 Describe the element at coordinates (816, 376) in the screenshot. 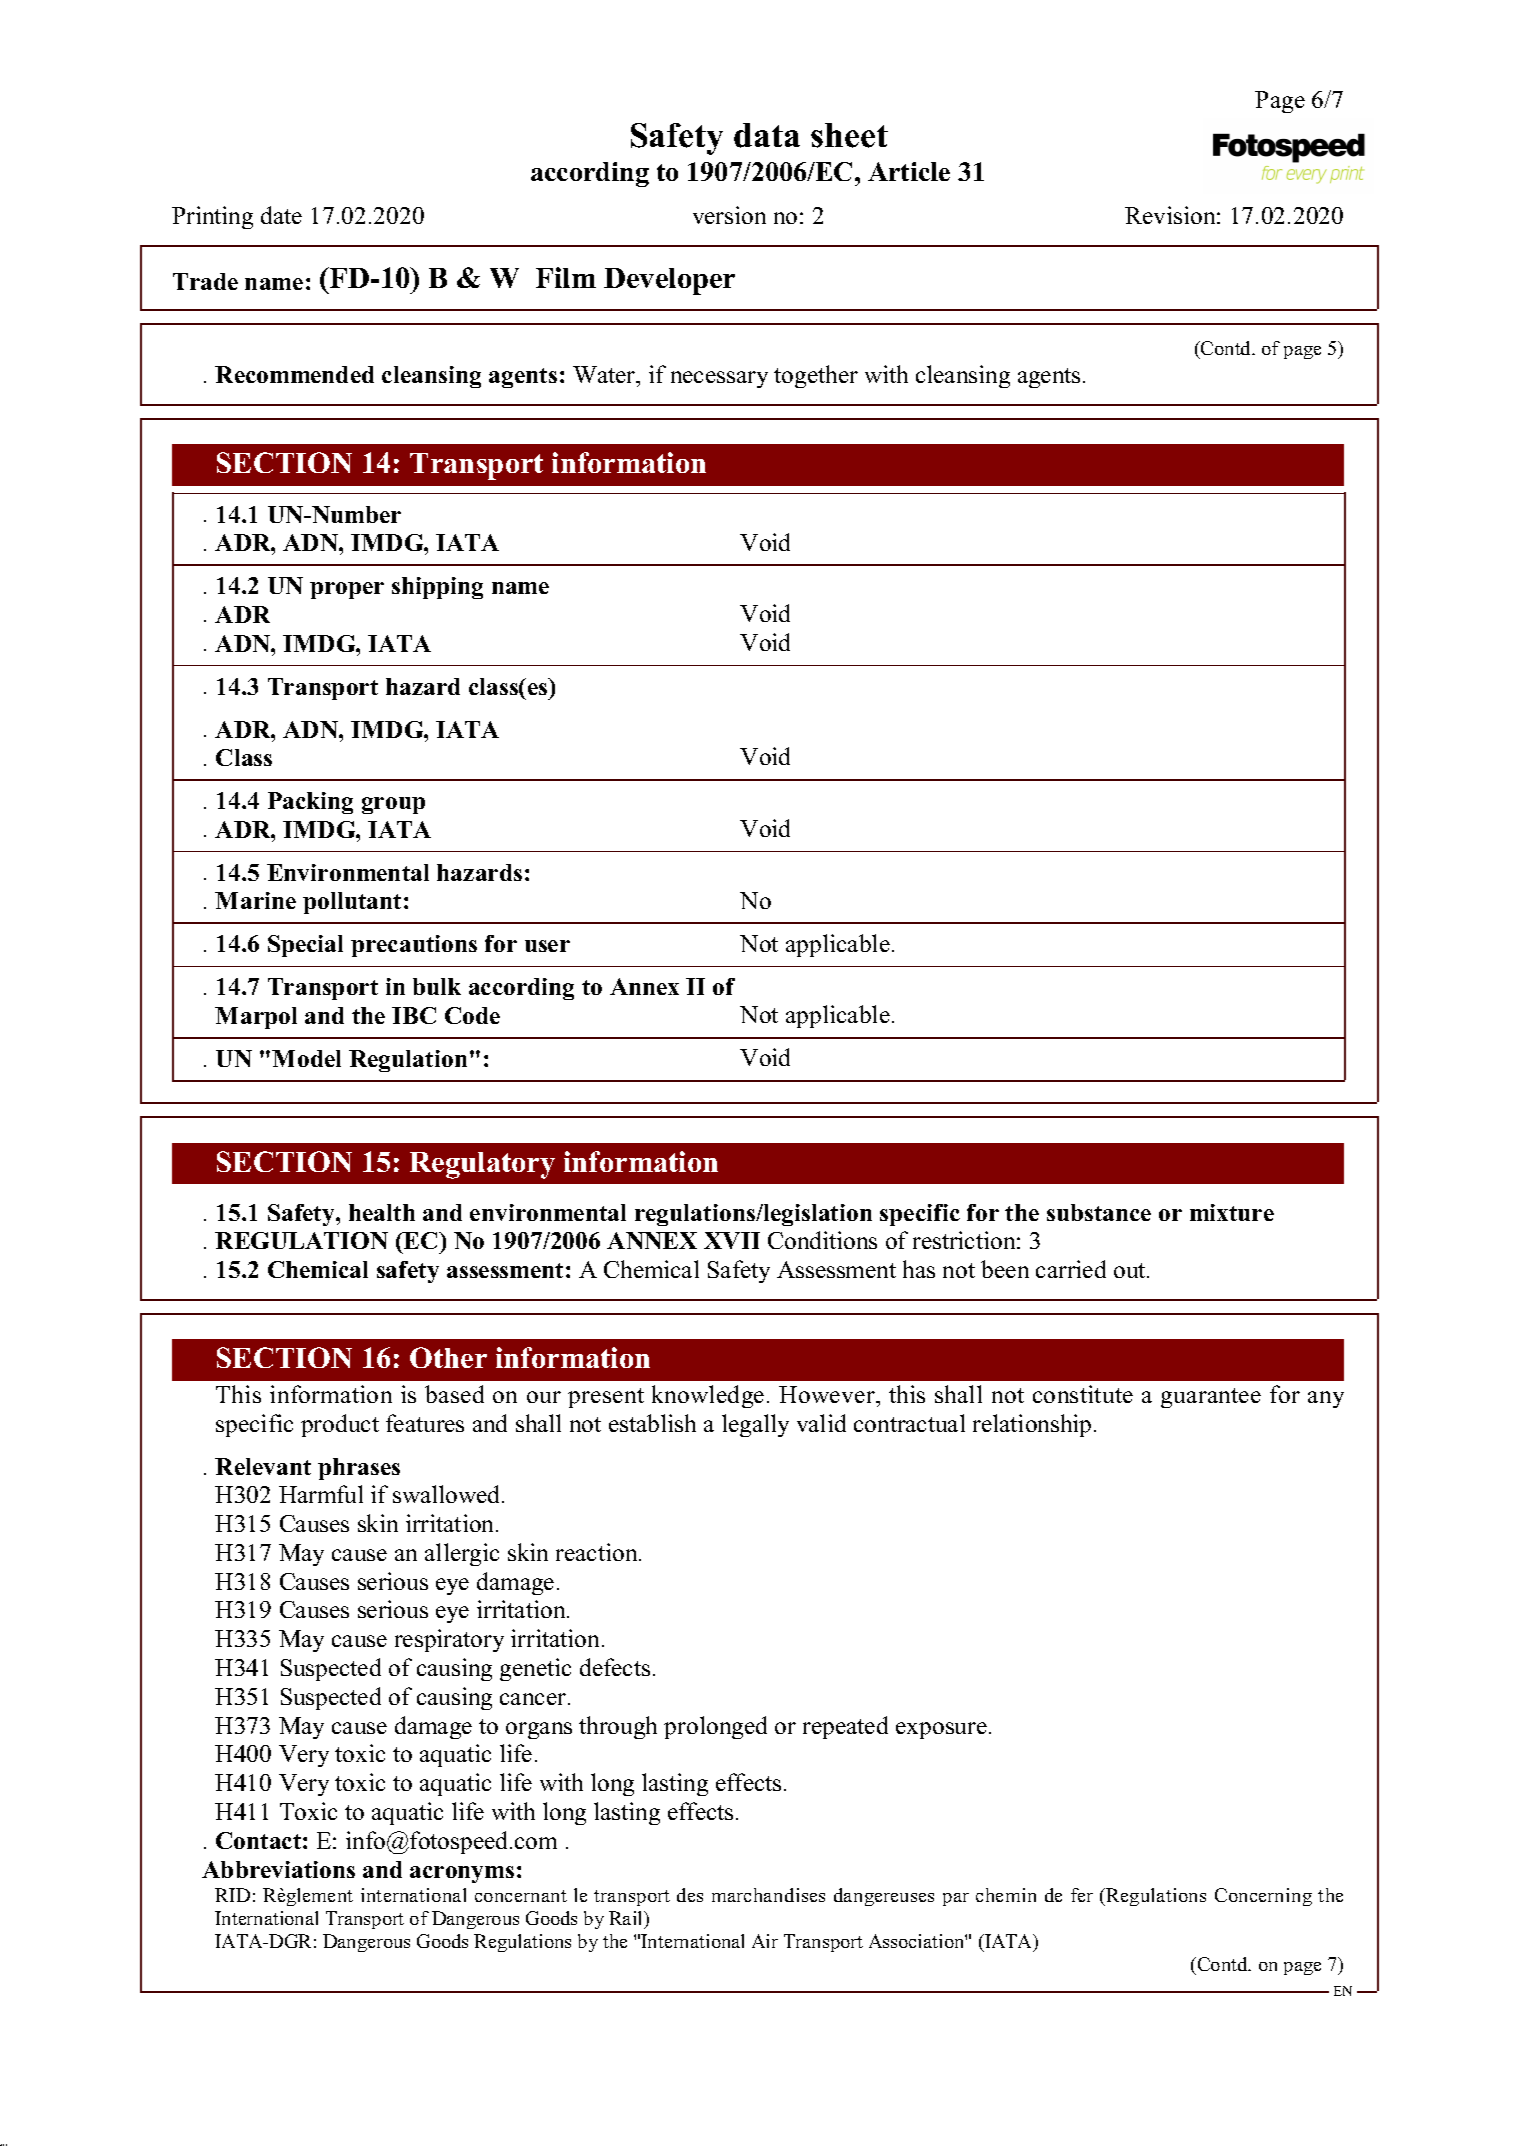

I see `together` at that location.
